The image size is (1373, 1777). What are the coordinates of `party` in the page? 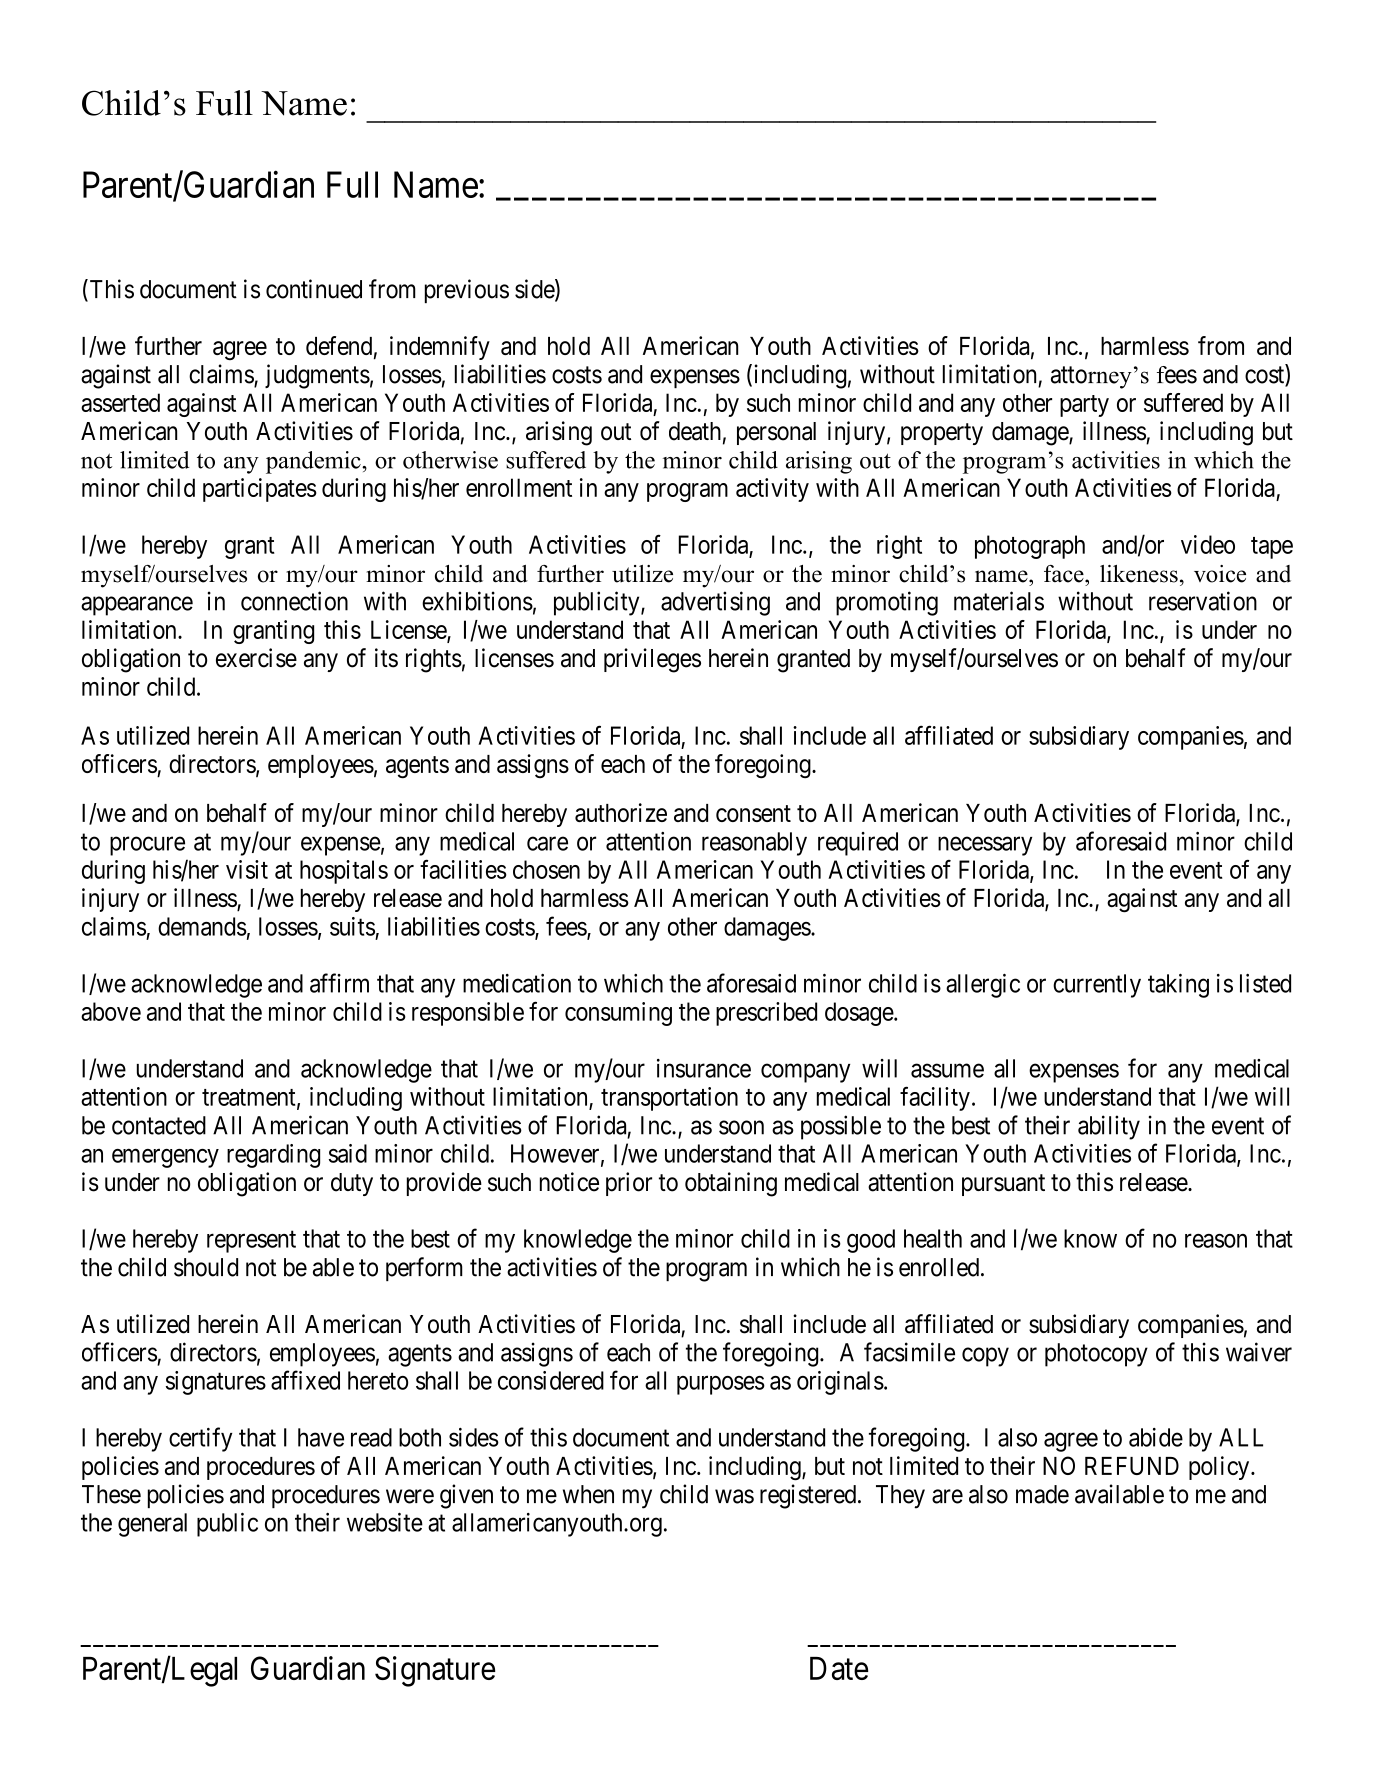 It's located at (1084, 406).
